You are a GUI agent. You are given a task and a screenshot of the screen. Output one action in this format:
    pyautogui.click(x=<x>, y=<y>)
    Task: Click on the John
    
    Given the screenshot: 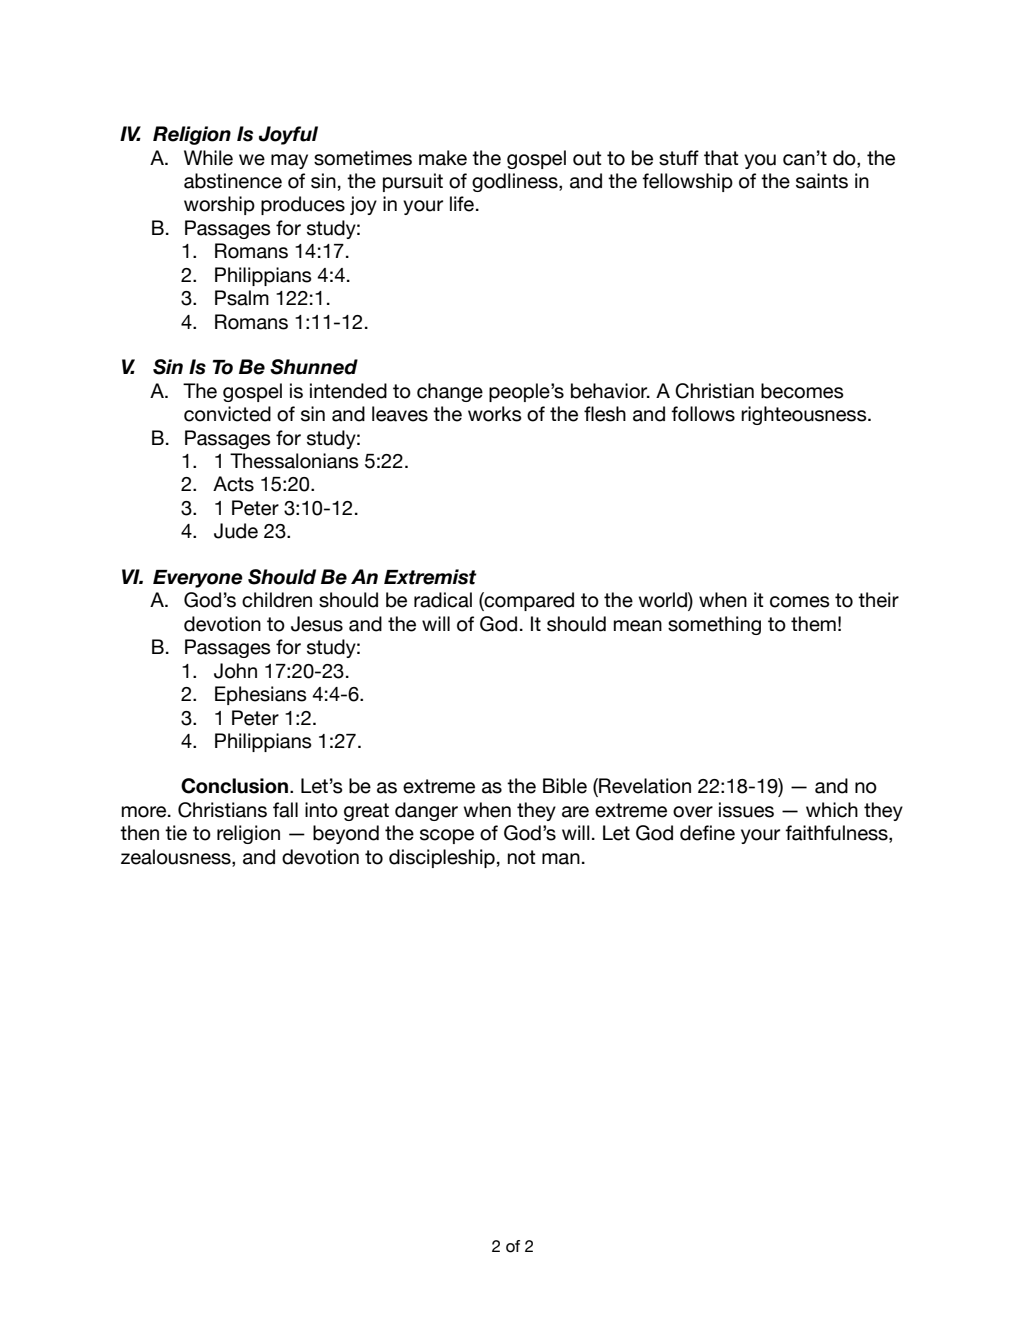 What is the action you would take?
    pyautogui.click(x=235, y=671)
